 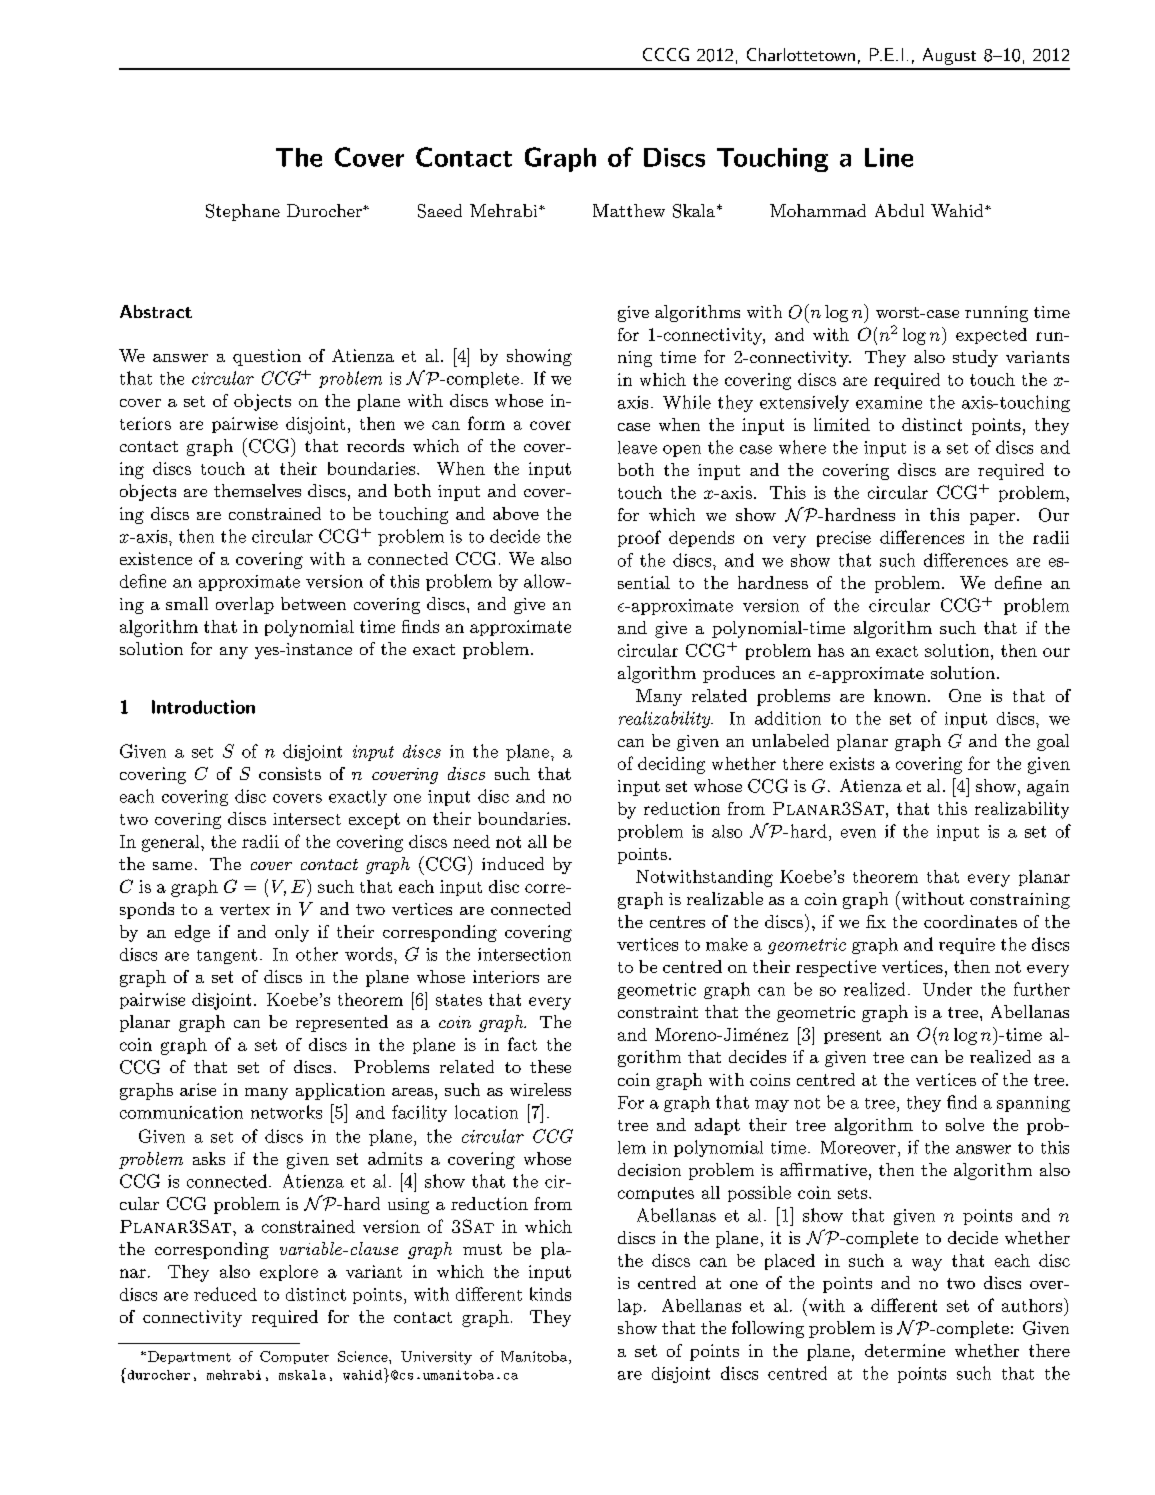 What do you see at coordinates (889, 157) in the page?
I see `Line` at bounding box center [889, 157].
